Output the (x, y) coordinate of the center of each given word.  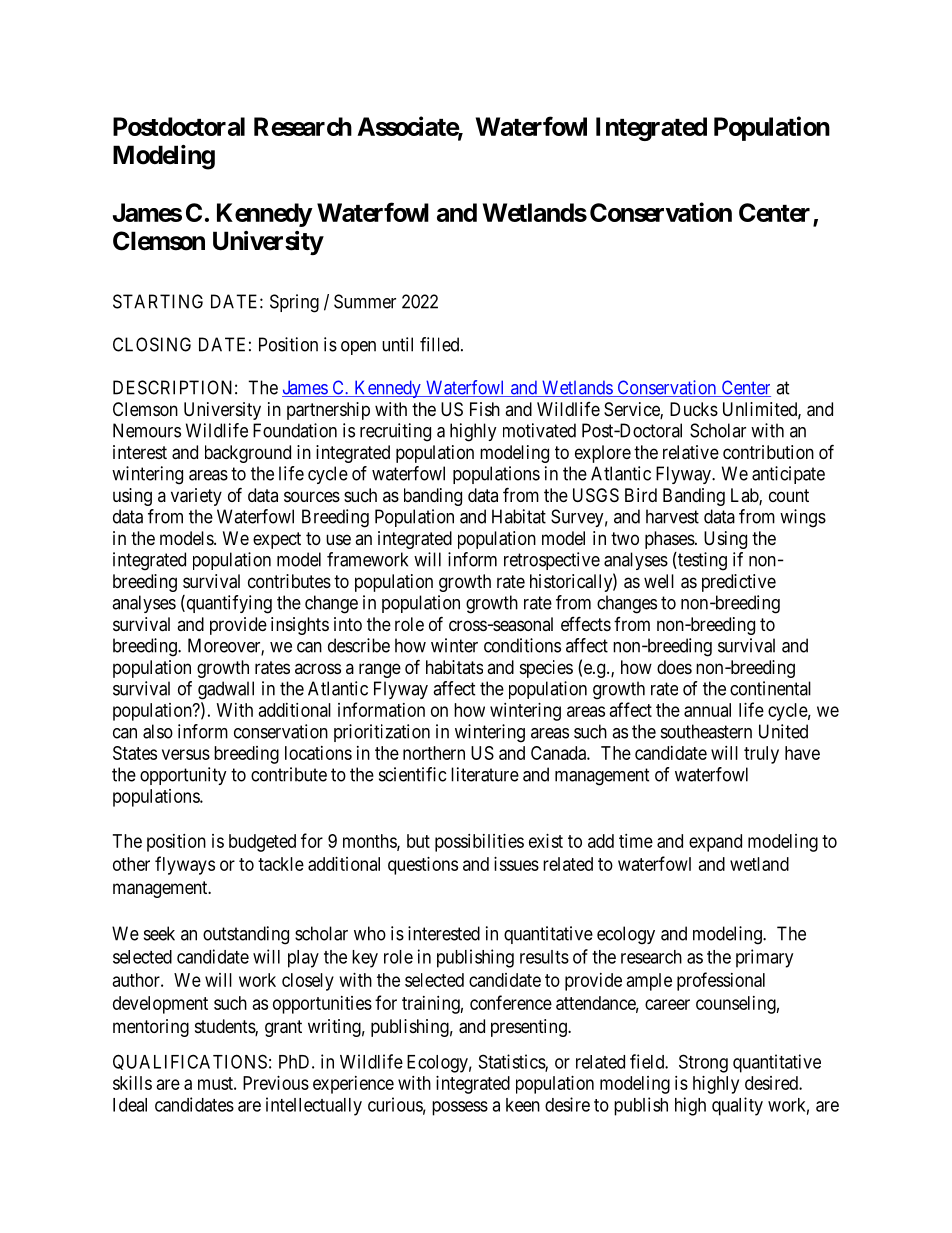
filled (441, 344)
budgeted (262, 843)
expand (715, 843)
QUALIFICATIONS (190, 1062)
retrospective (552, 561)
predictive (739, 583)
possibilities (479, 843)
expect (277, 540)
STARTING (158, 301)
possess (460, 1108)
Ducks (694, 409)
